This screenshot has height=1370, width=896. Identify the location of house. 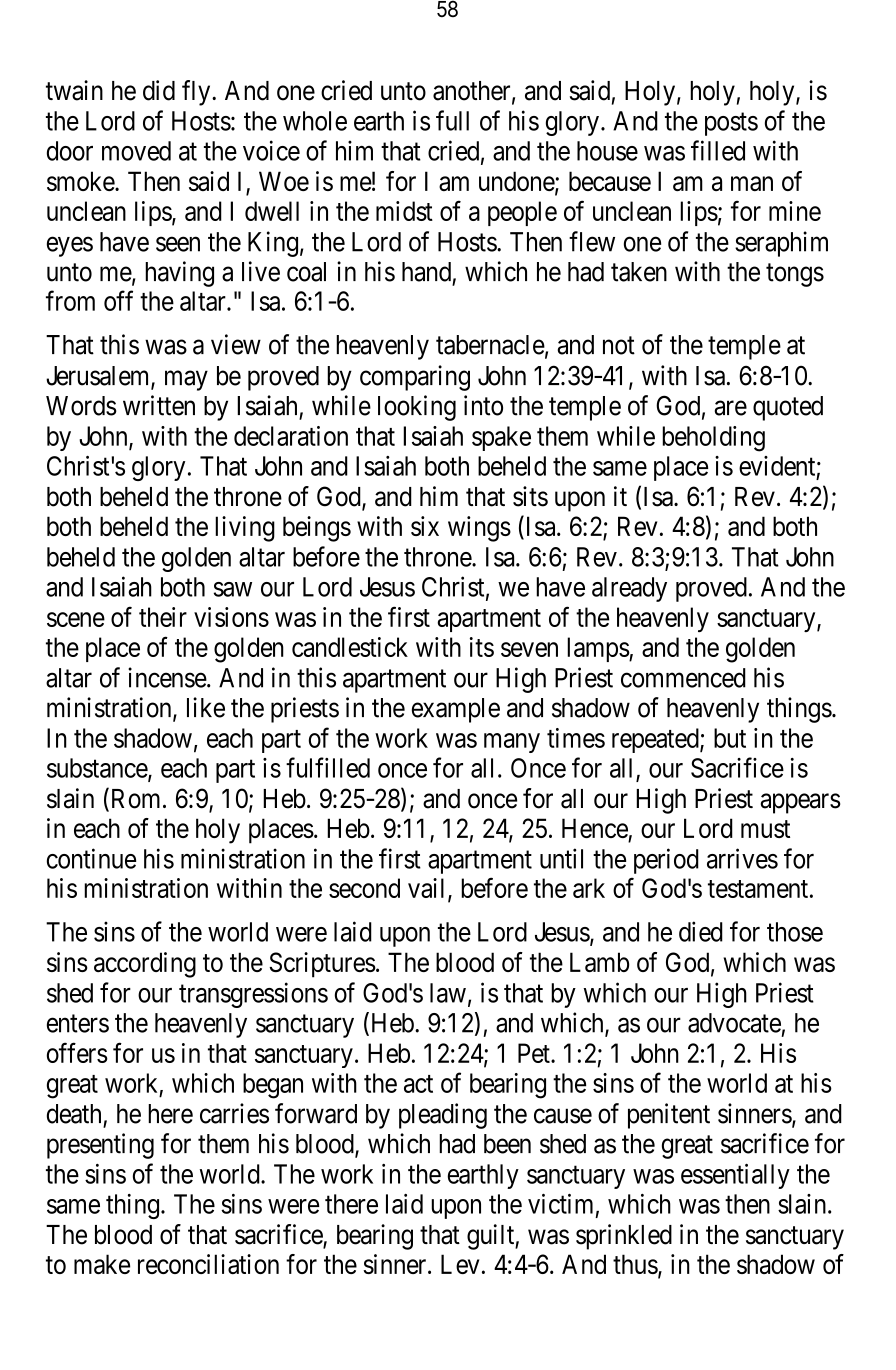
(607, 151).
